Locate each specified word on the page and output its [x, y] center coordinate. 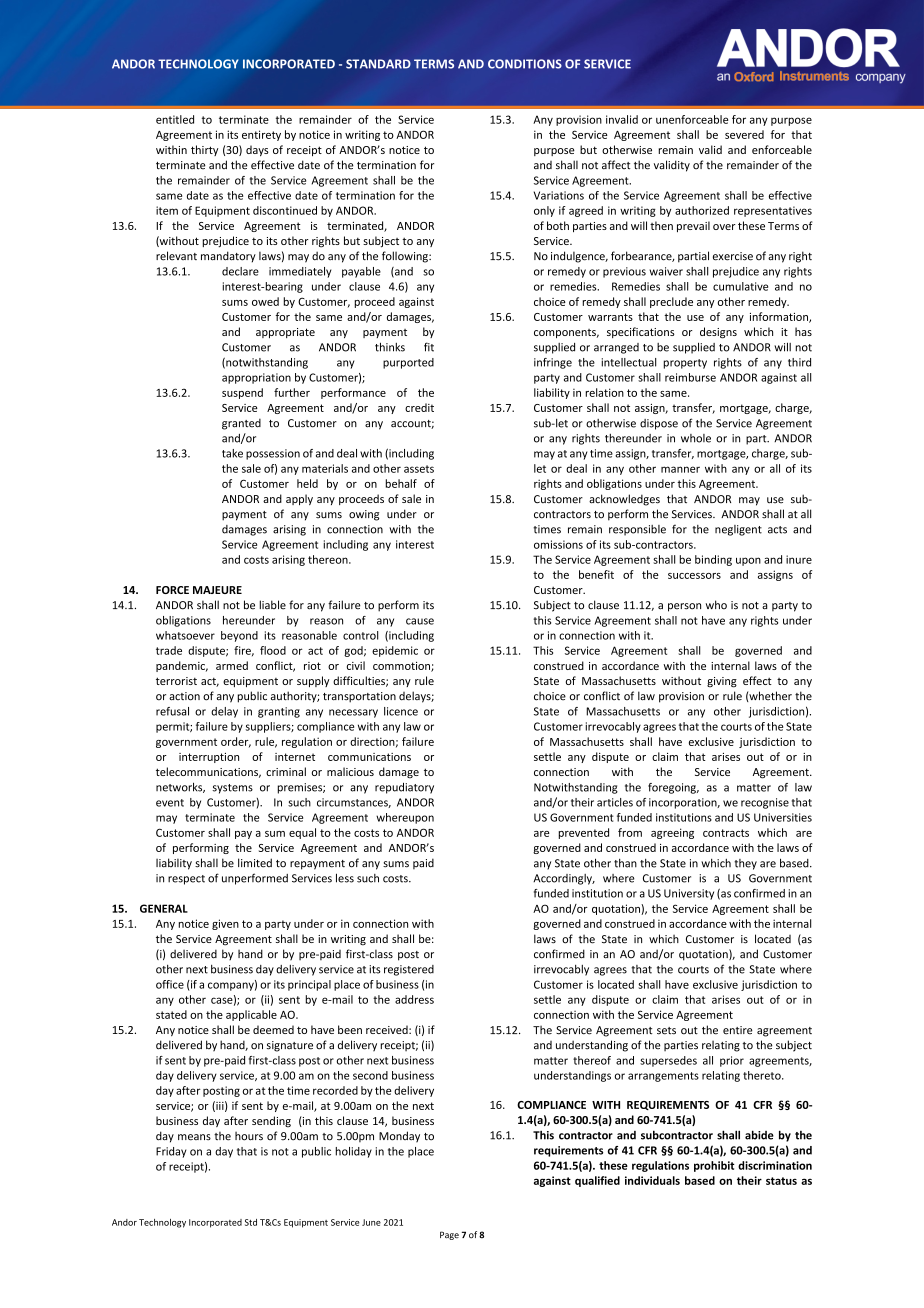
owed [265, 301]
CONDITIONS [525, 64]
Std [251, 1222]
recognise [765, 803]
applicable [251, 1015]
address [414, 999]
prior [732, 1061]
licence [401, 711]
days [257, 151]
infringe [553, 363]
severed [744, 134]
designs [718, 333]
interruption [209, 758]
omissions [558, 544]
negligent [738, 530]
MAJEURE [217, 590]
